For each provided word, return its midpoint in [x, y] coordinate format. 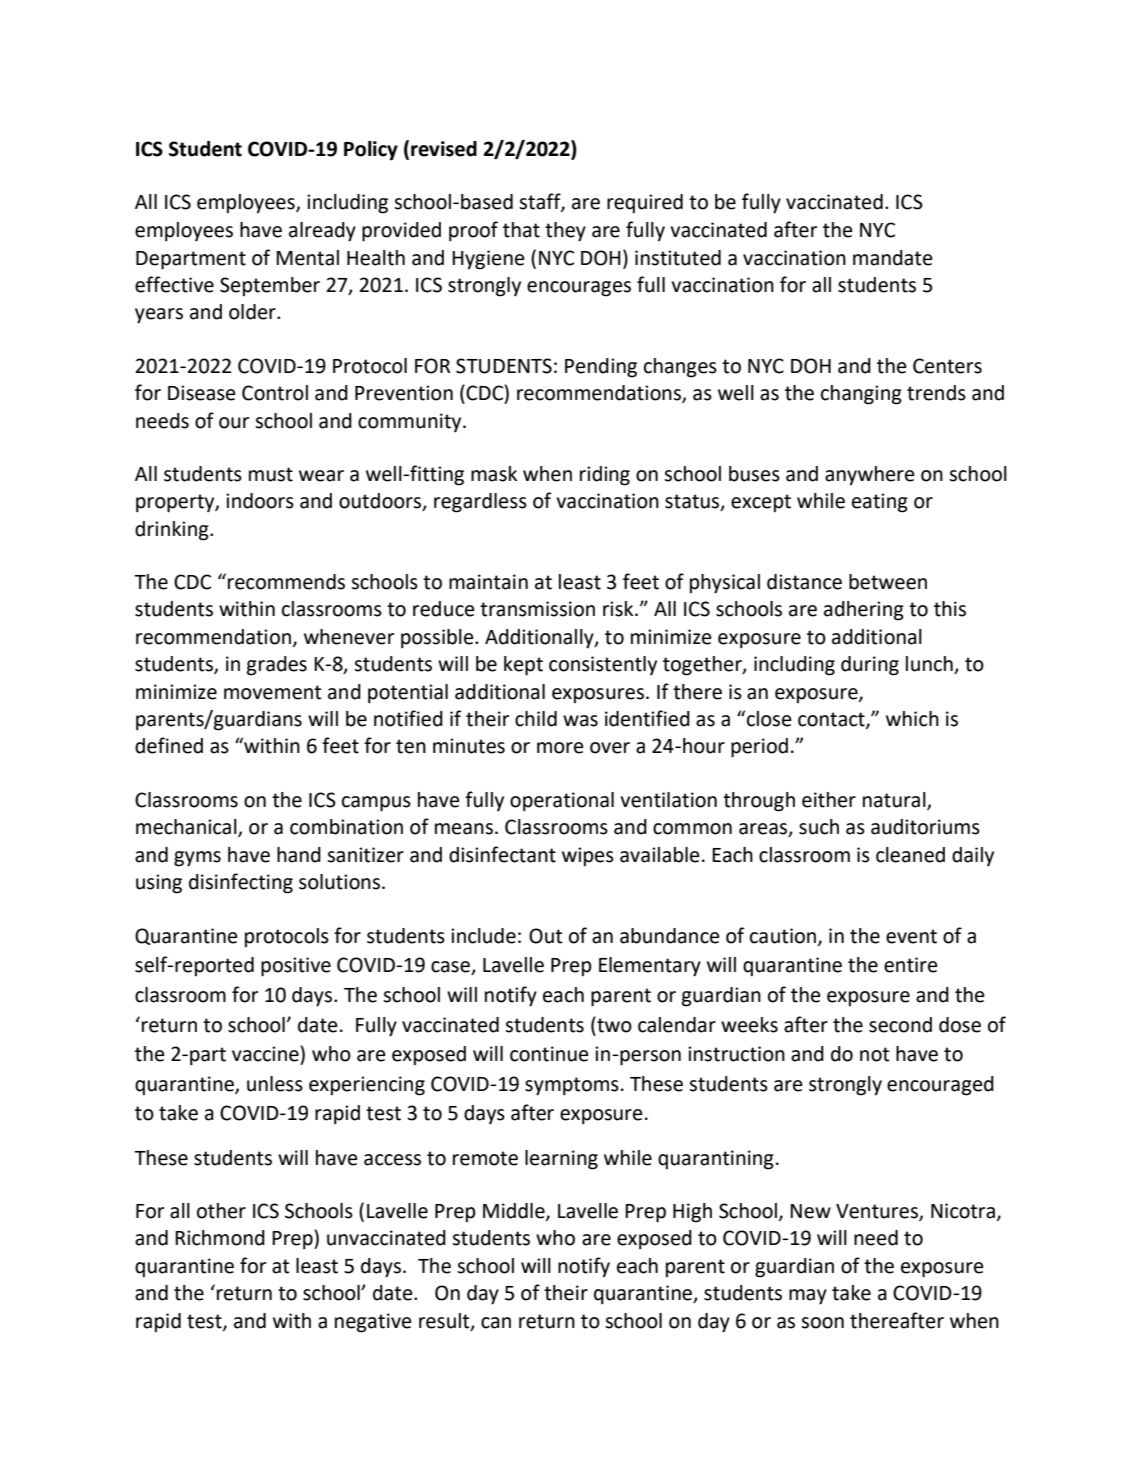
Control [275, 393]
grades [277, 666]
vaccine [266, 1054]
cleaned [910, 855]
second [900, 1025]
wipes [588, 856]
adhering [864, 611]
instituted [678, 258]
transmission [537, 609]
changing [861, 395]
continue [549, 1054]
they [565, 232]
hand [299, 855]
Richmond [220, 1238]
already [322, 232]
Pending [601, 368]
